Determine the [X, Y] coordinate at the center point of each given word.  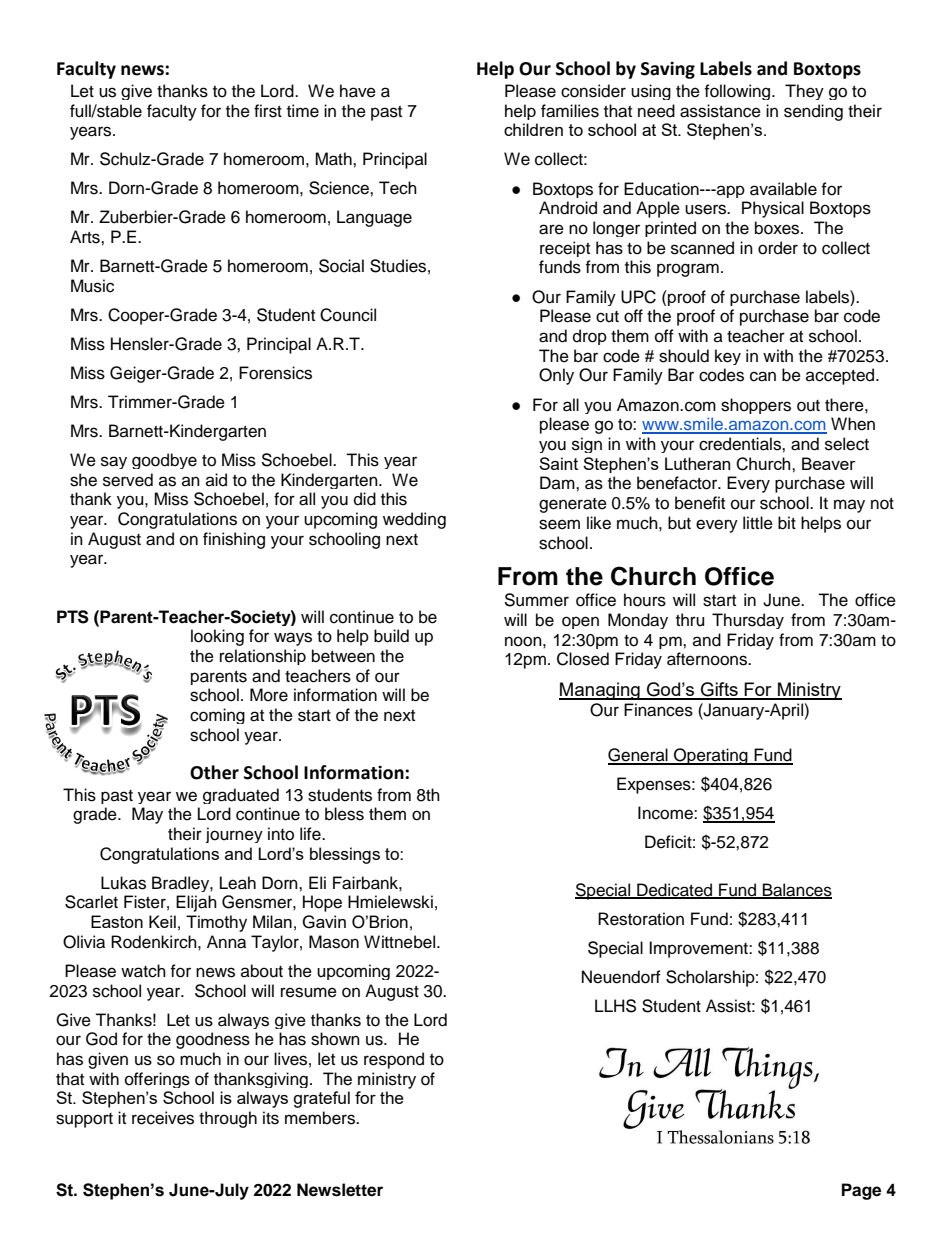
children [533, 129]
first [268, 111]
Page [861, 1191]
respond [394, 1060]
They [804, 92]
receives [163, 1118]
